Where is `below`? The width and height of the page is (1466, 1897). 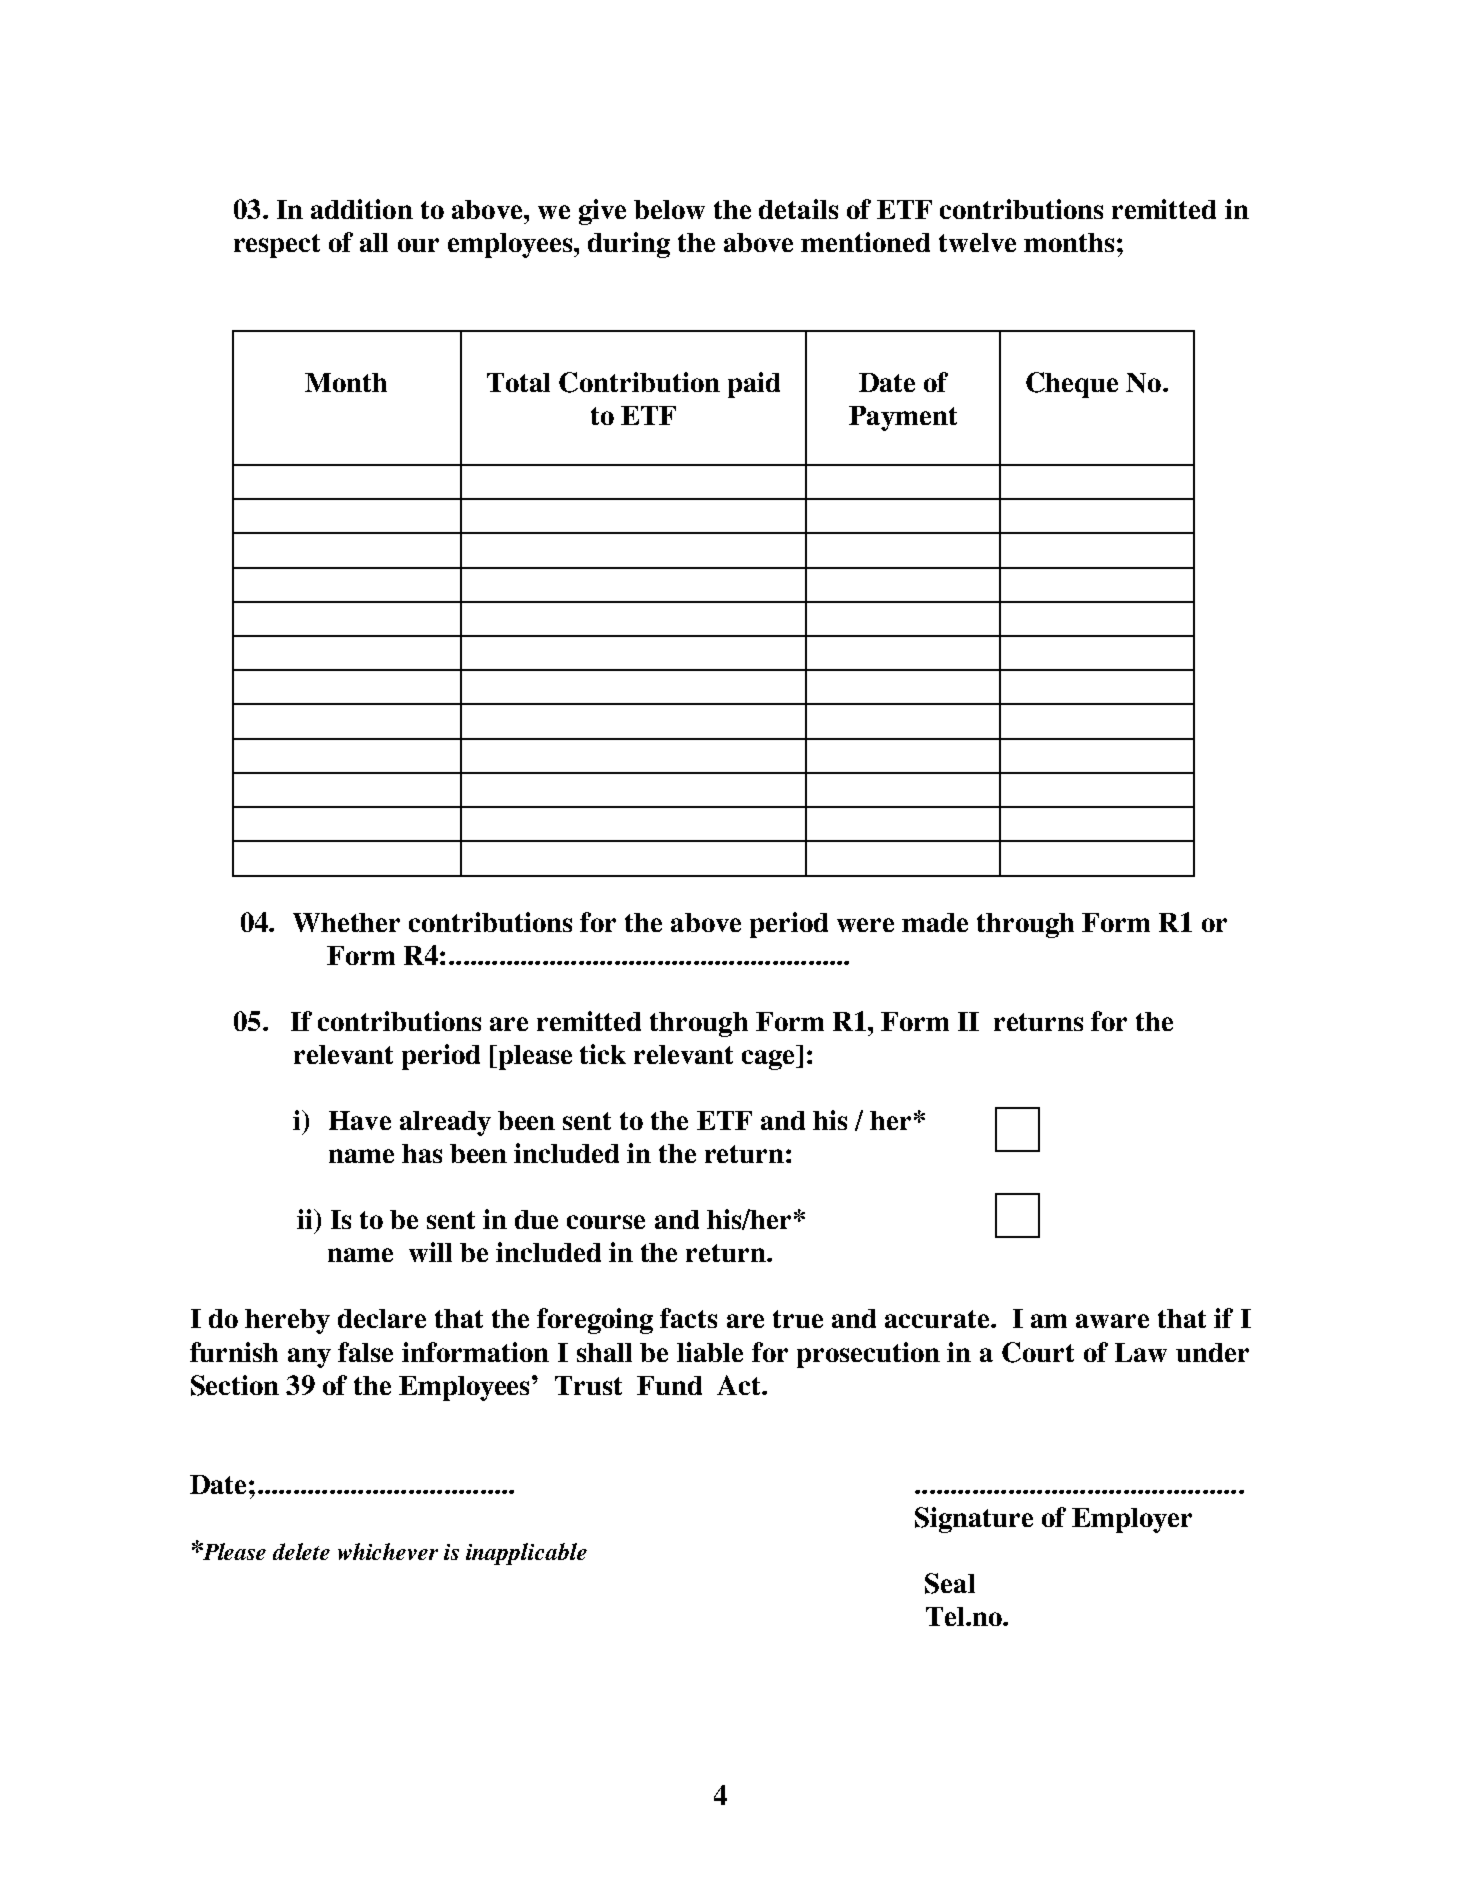
below is located at coordinates (669, 209).
